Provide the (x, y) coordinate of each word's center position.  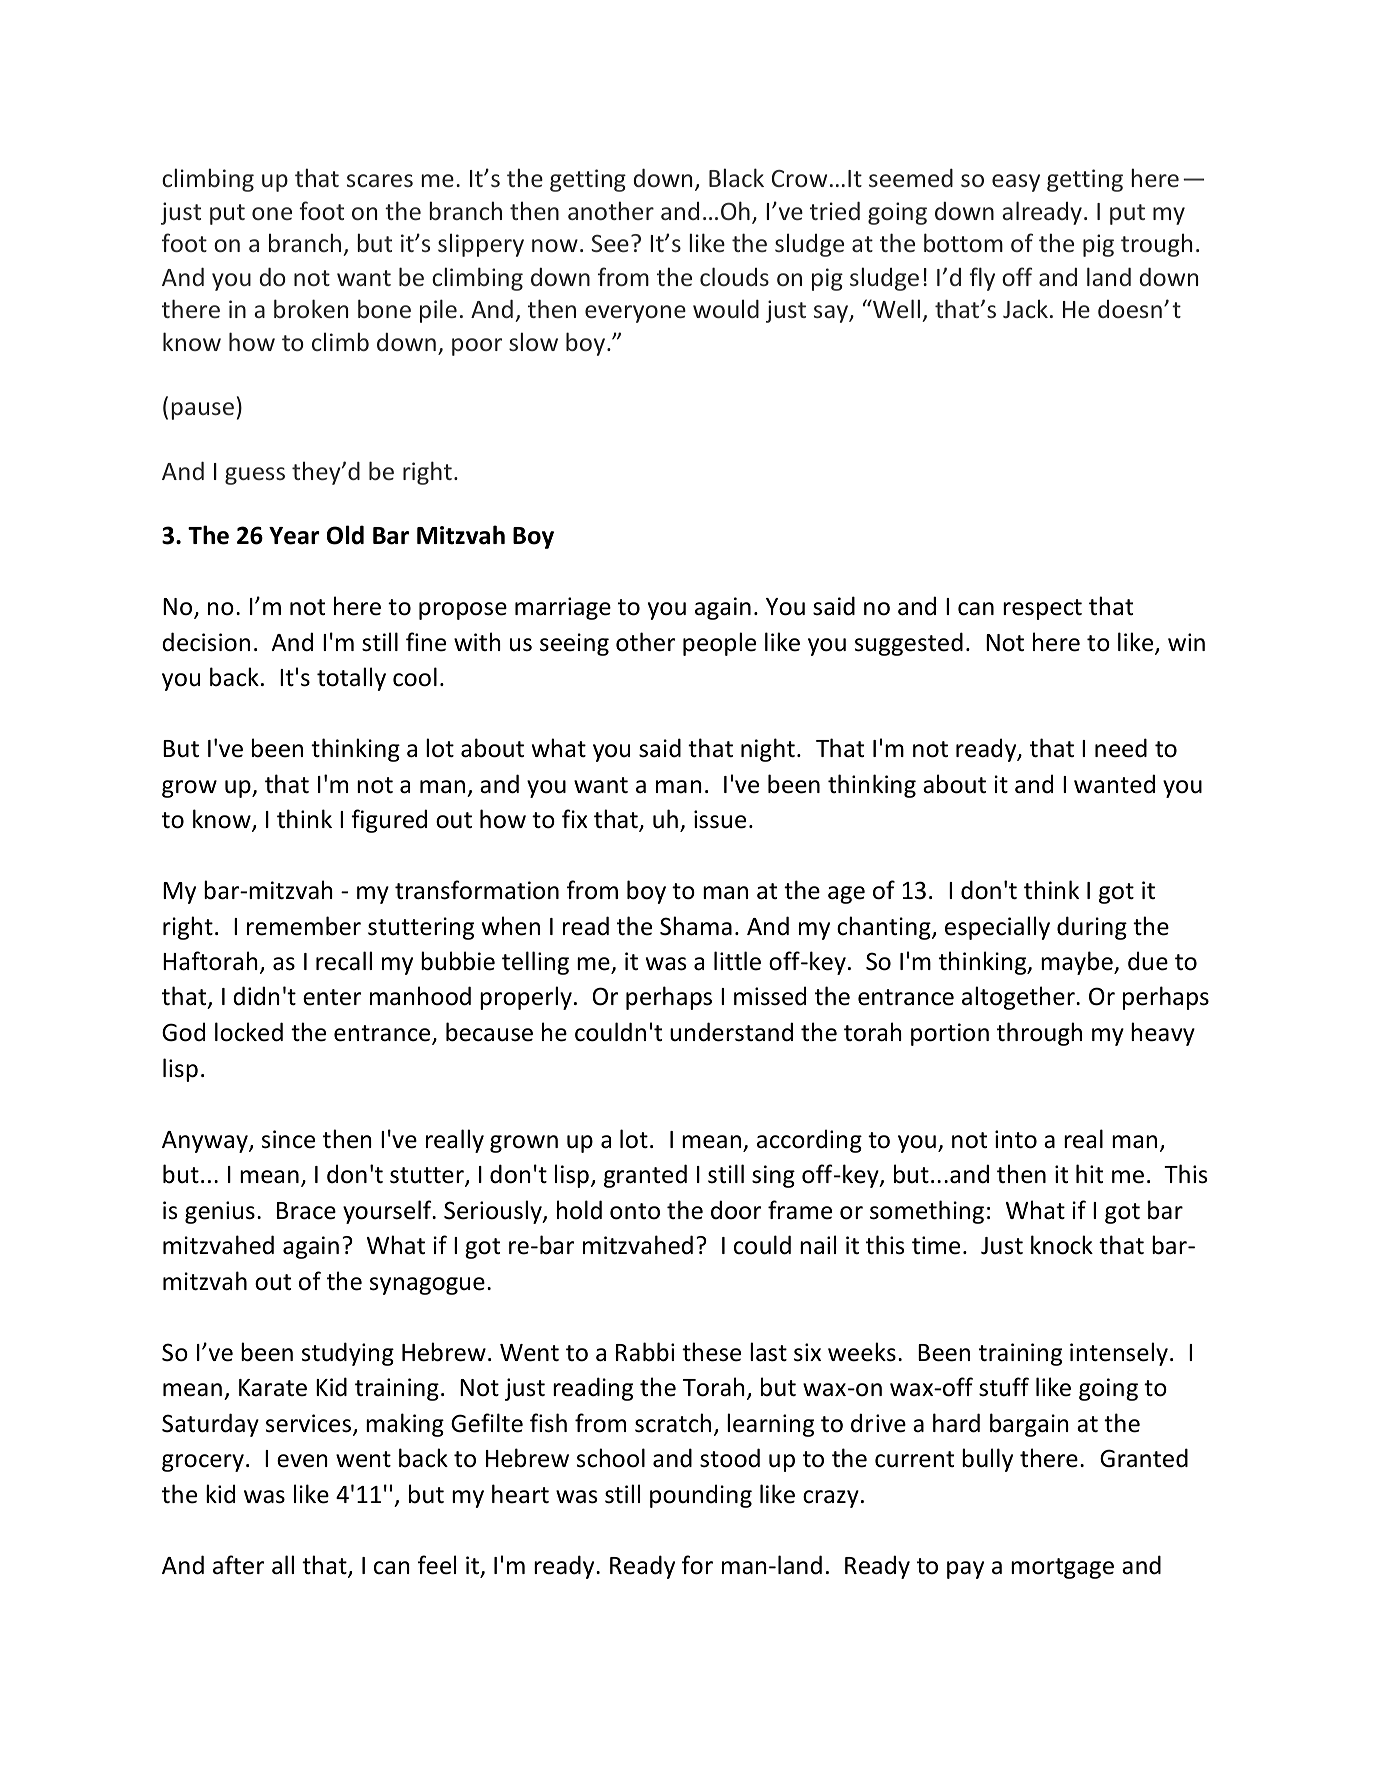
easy (1016, 183)
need (1121, 748)
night (768, 750)
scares (380, 180)
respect (1042, 609)
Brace (306, 1211)
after (238, 1565)
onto (635, 1211)
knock (1062, 1245)
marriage (563, 608)
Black (736, 177)
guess (255, 476)
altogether (1019, 998)
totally (351, 679)
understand (731, 1032)
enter (332, 997)
